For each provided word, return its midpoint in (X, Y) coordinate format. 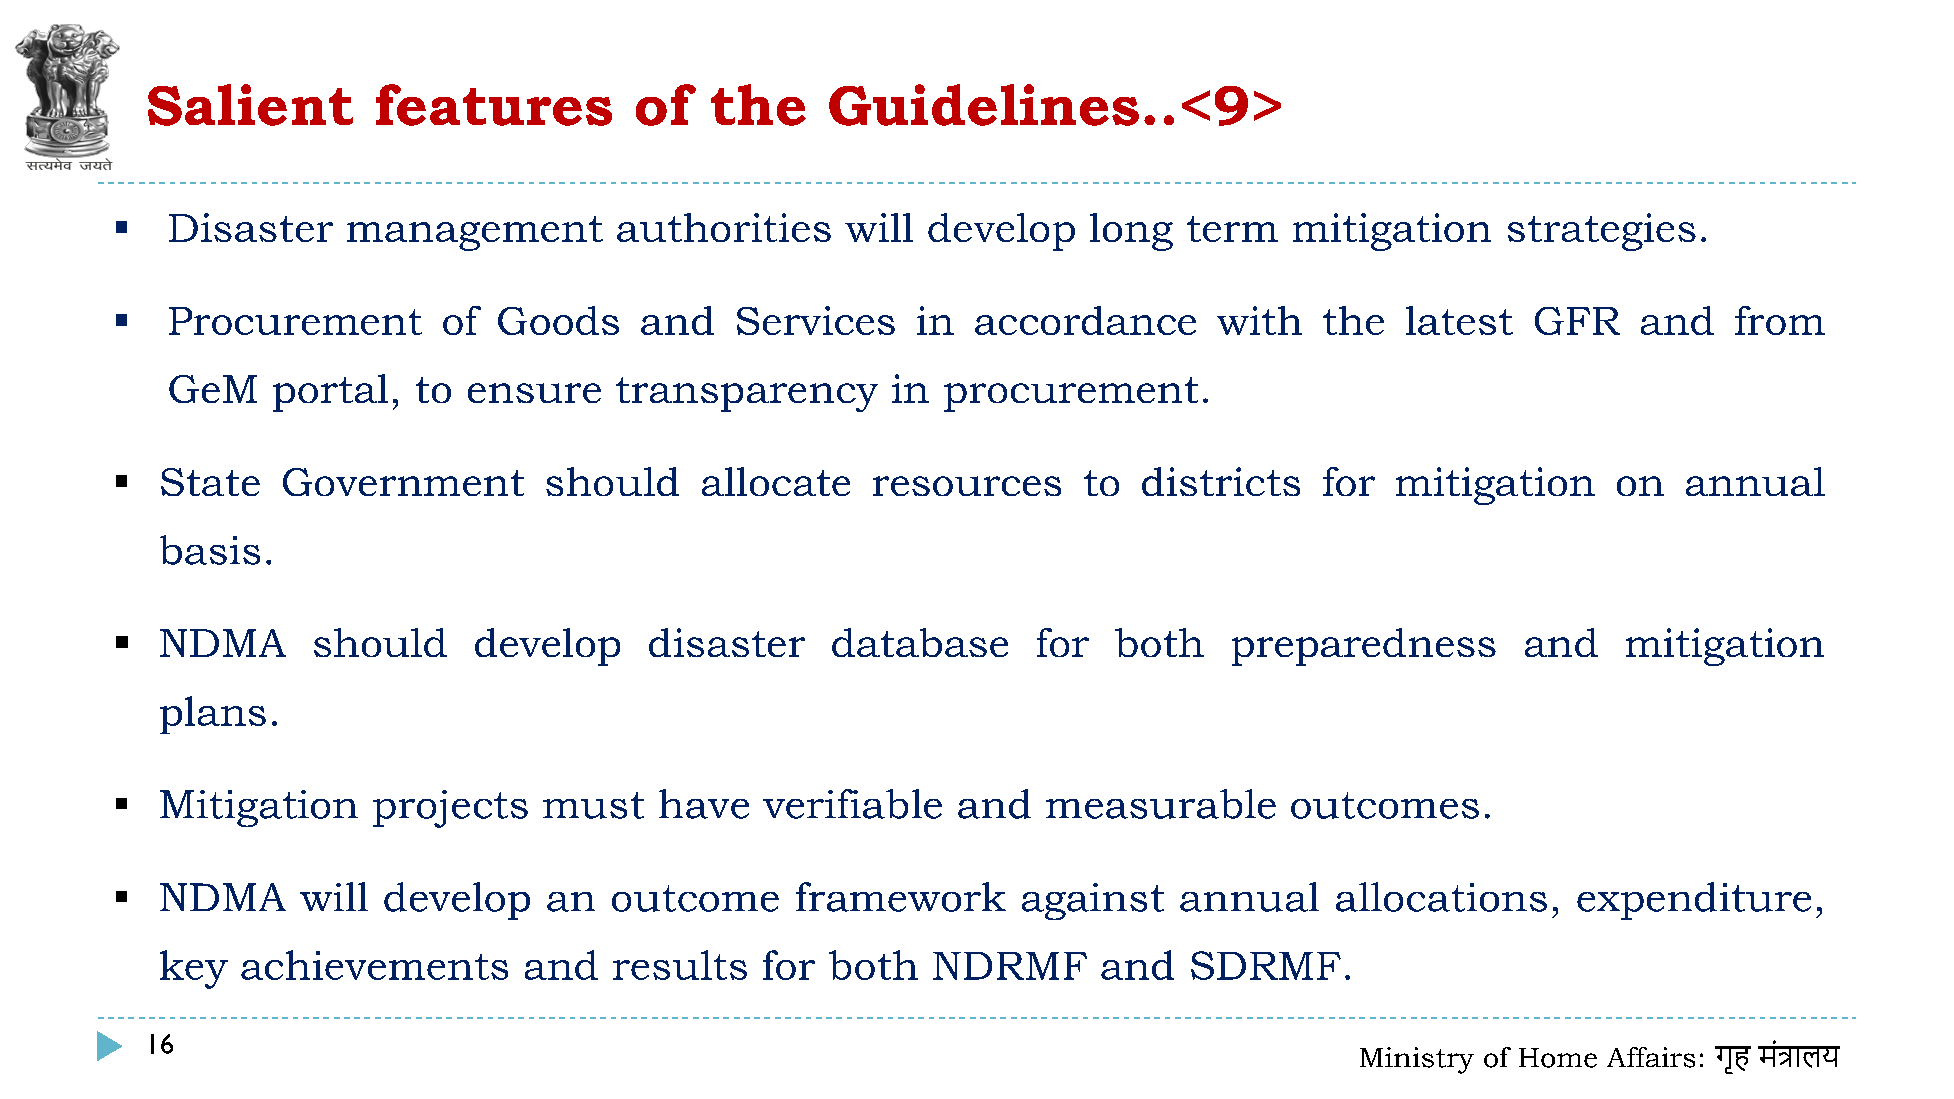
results (680, 965)
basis (210, 550)
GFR (1577, 321)
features (494, 105)
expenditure (1694, 901)
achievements (374, 965)
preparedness (1364, 647)
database (920, 642)
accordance (1085, 320)
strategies (1602, 232)
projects (450, 809)
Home (1558, 1058)
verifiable (852, 804)
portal (330, 393)
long (1131, 232)
